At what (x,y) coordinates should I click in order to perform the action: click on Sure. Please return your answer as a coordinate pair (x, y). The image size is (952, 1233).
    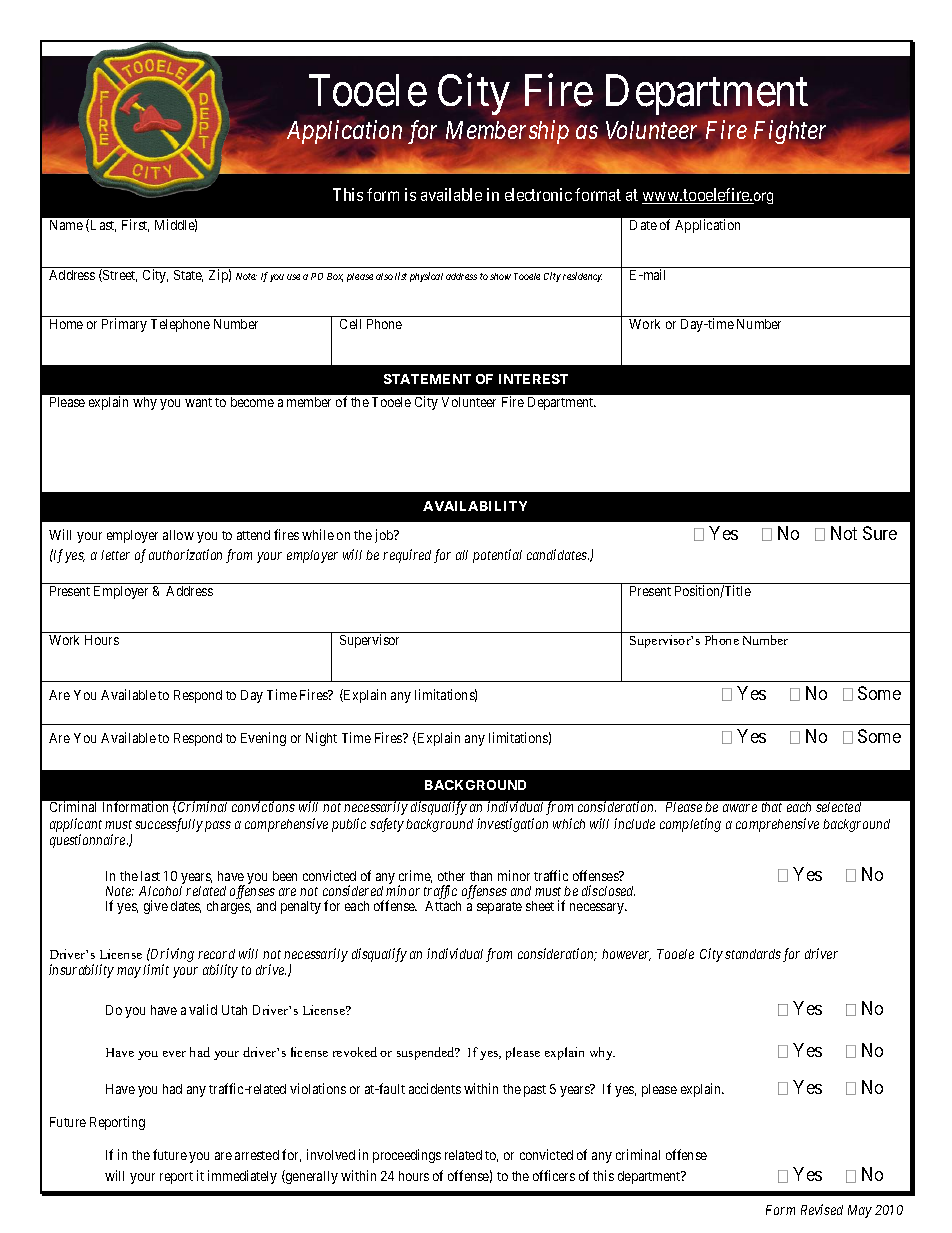
    Looking at the image, I should click on (880, 533).
